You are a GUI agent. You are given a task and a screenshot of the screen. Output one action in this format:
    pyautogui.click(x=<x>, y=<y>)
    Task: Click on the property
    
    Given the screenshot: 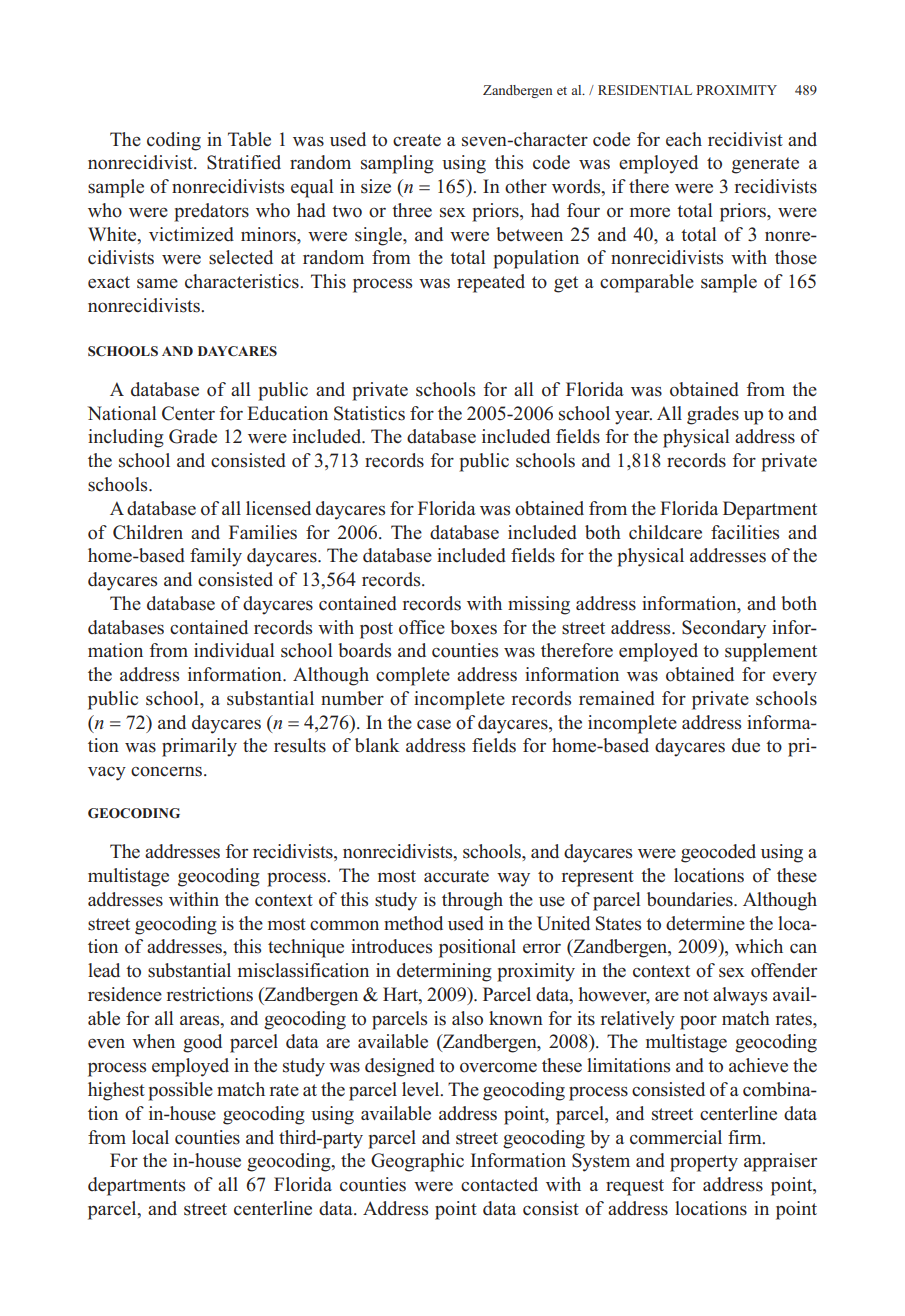 What is the action you would take?
    pyautogui.click(x=704, y=1163)
